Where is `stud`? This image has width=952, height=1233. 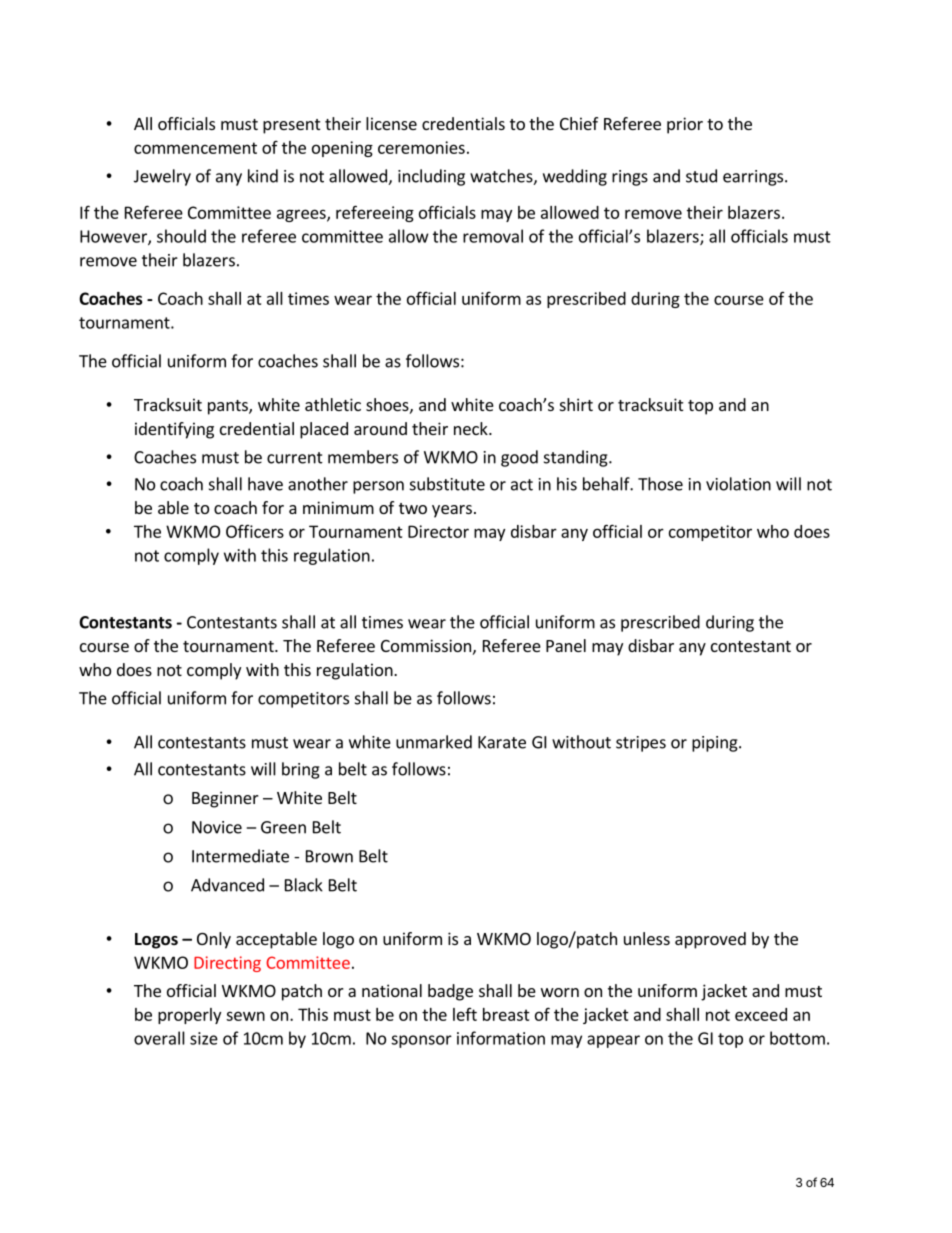 stud is located at coordinates (701, 176).
